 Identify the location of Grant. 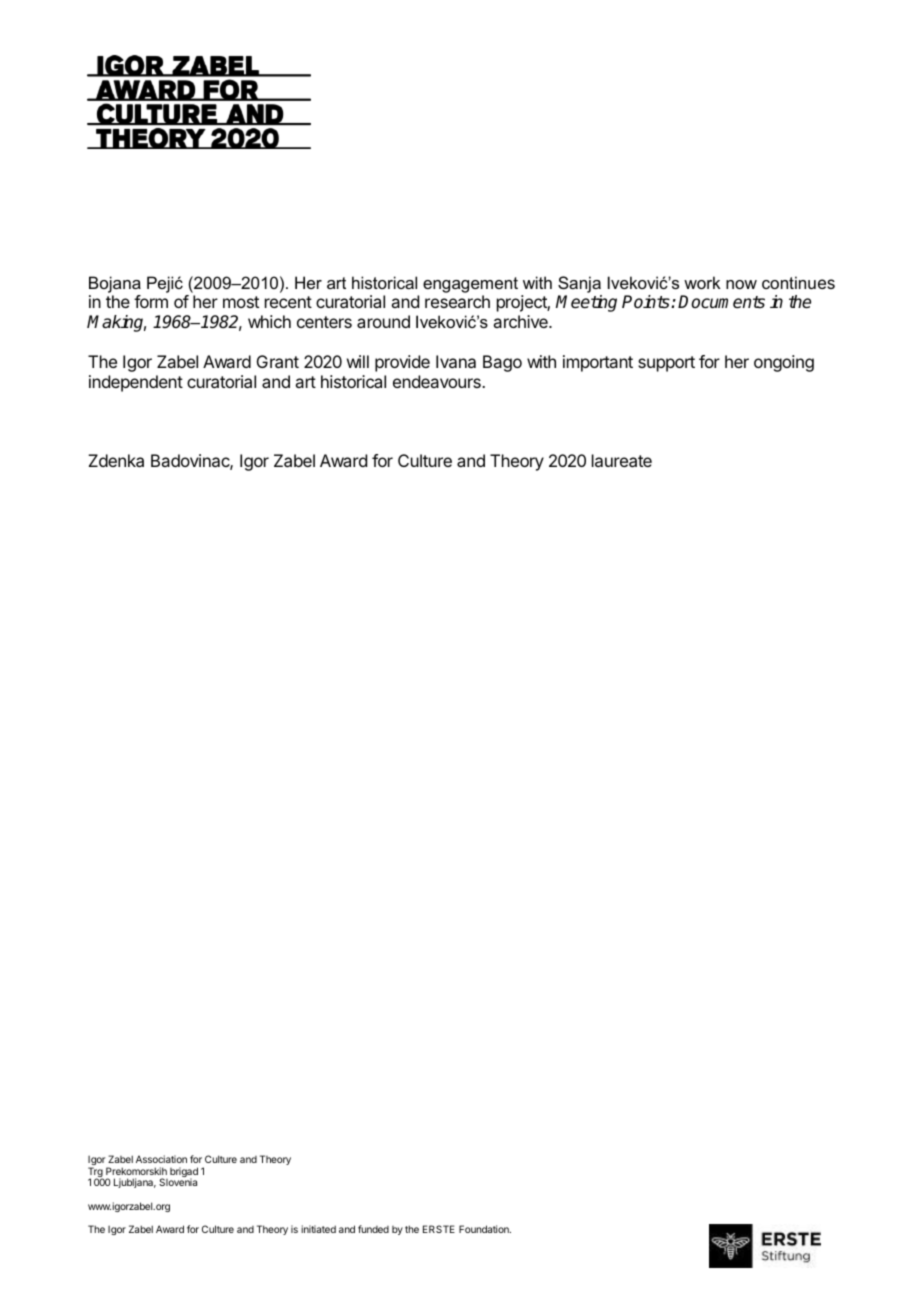
(278, 361).
